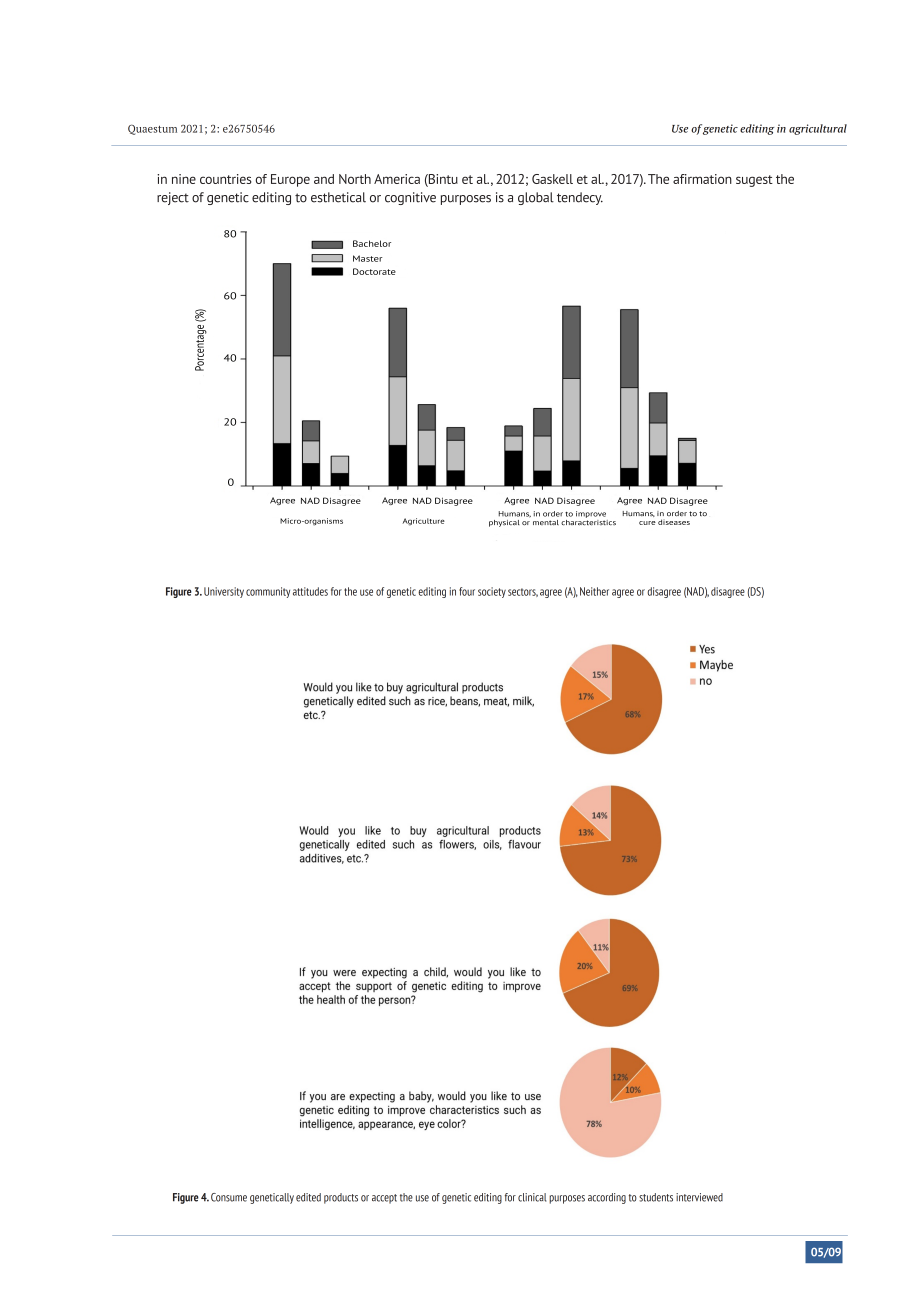 This screenshot has width=924, height=1308. Describe the element at coordinates (229, 1197) in the screenshot. I see `Consume` at that location.
